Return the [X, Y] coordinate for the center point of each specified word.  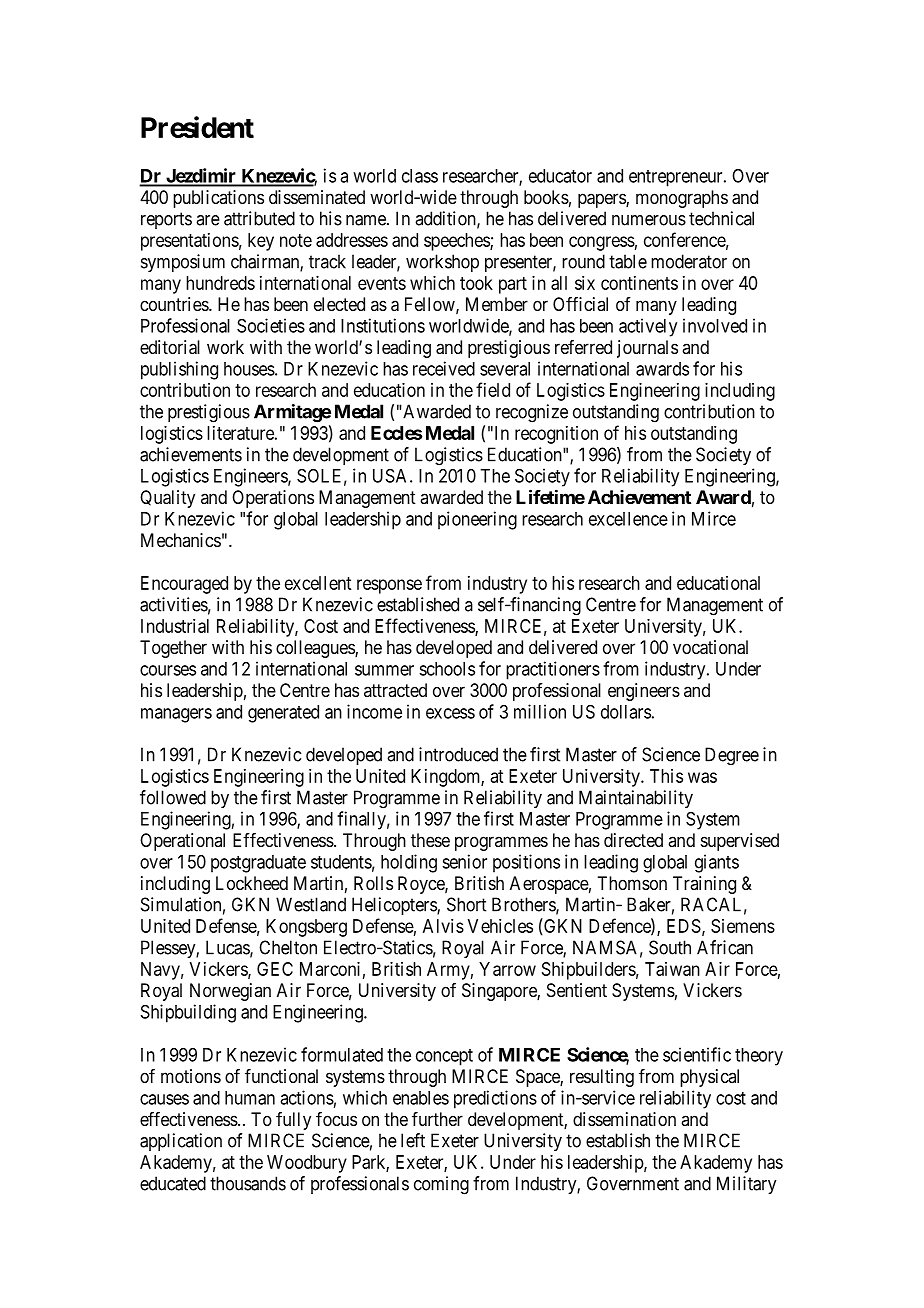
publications [218, 199]
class [420, 176]
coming [441, 1185]
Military [746, 1185]
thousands [248, 1183]
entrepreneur [677, 178]
